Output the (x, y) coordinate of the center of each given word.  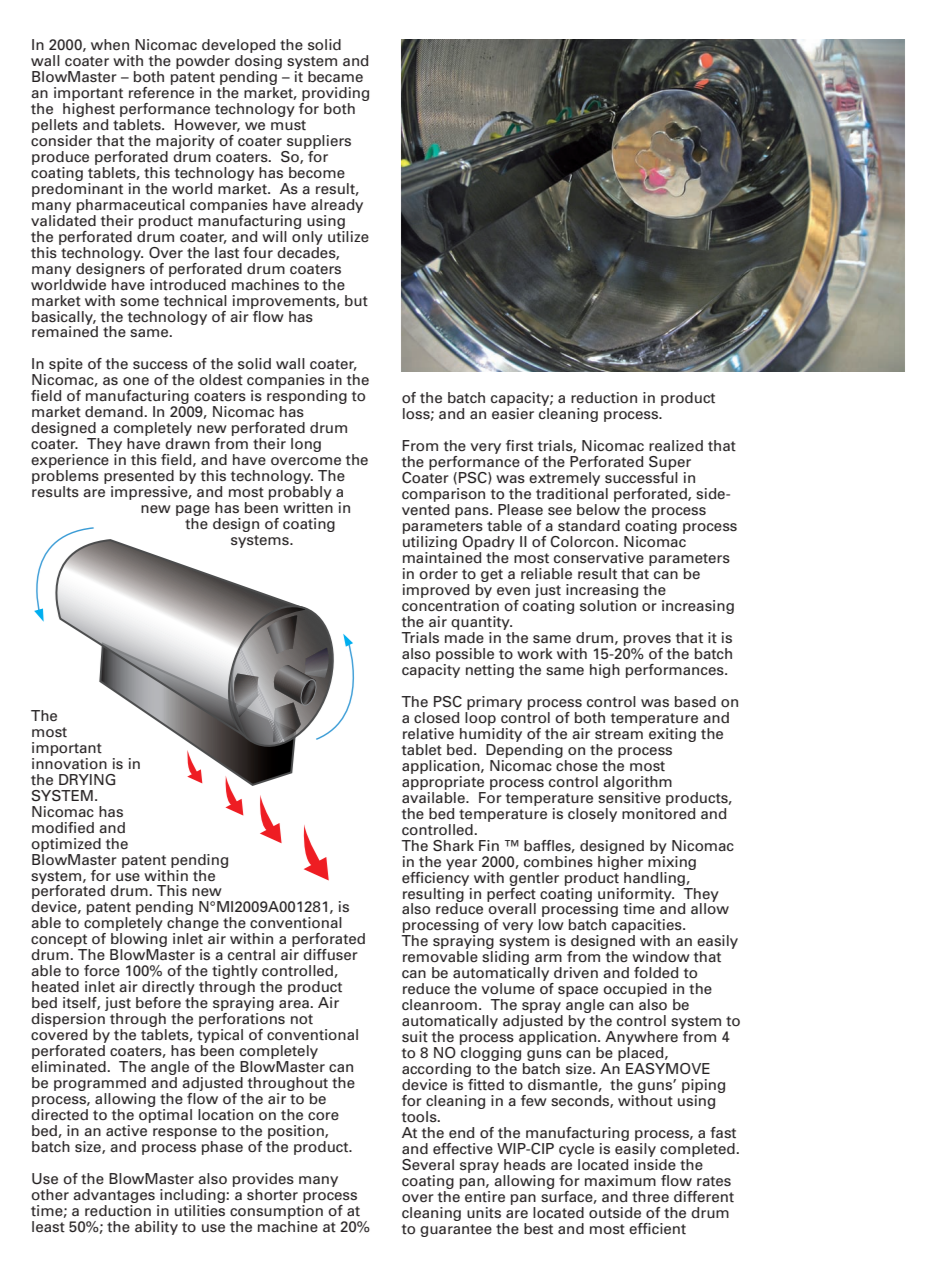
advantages (114, 1196)
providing (335, 94)
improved (436, 591)
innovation (69, 762)
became (335, 76)
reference (161, 91)
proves (647, 640)
